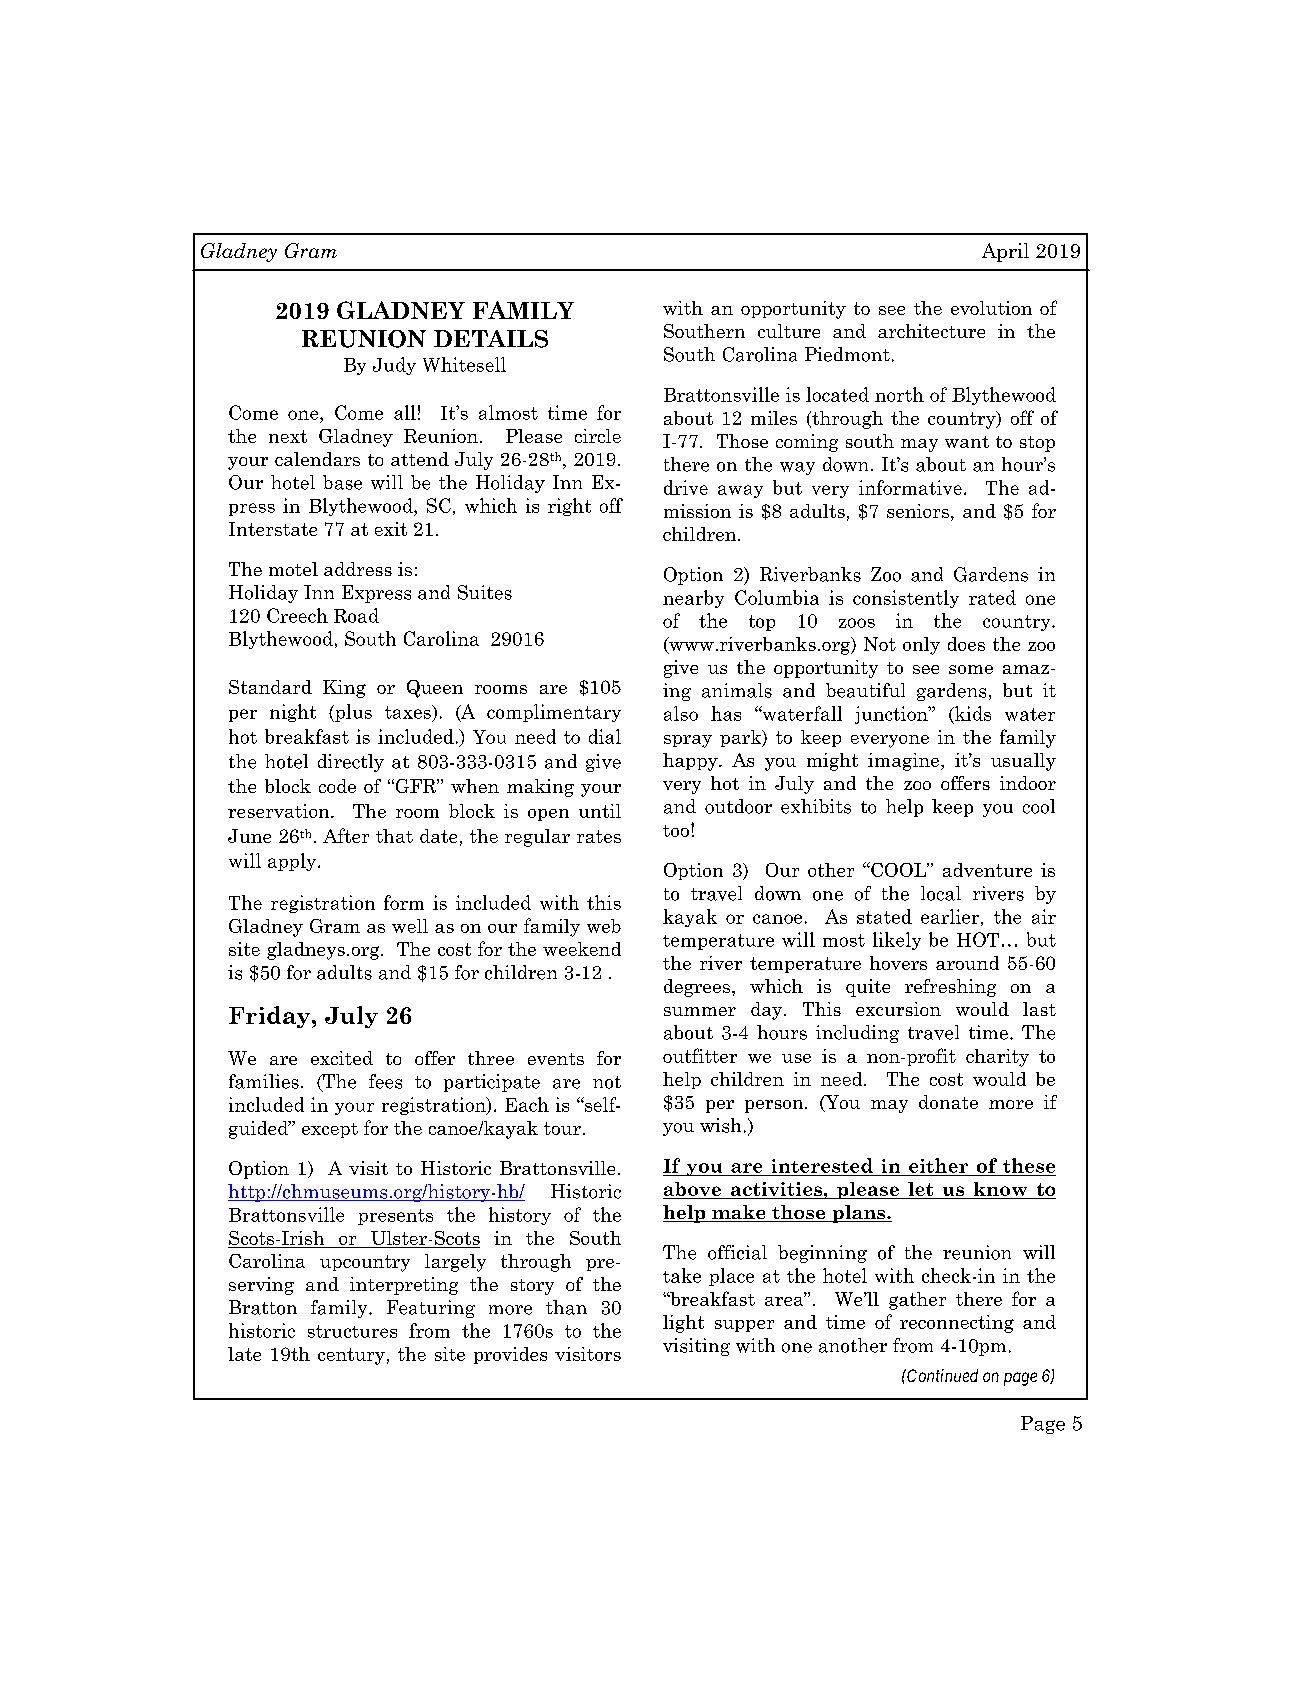 This document has height=1699, width=1313. I want to click on reconnecting, so click(957, 1324).
